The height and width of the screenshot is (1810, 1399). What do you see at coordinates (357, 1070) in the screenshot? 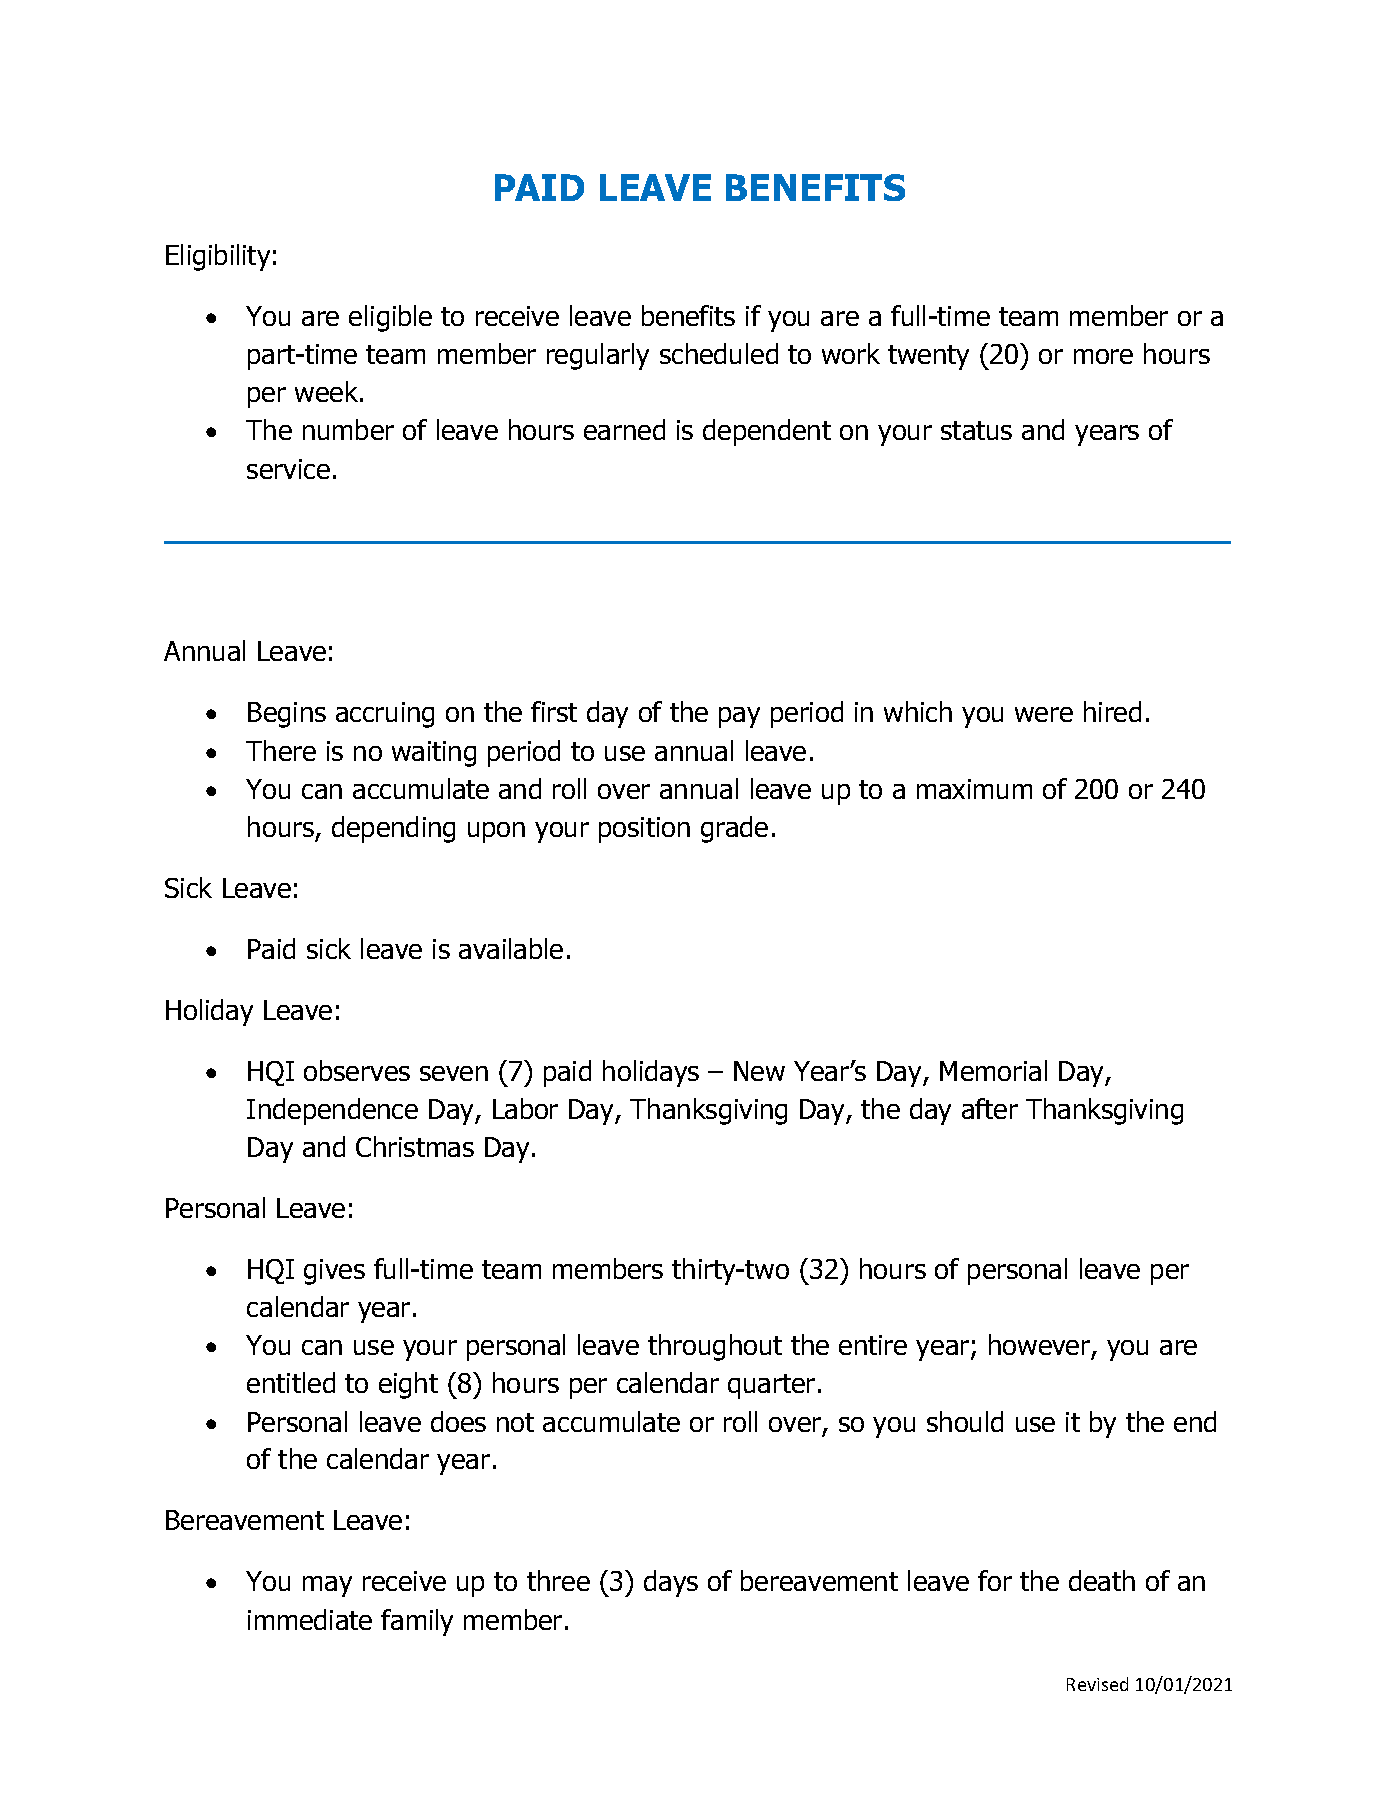
I see `observes` at bounding box center [357, 1070].
